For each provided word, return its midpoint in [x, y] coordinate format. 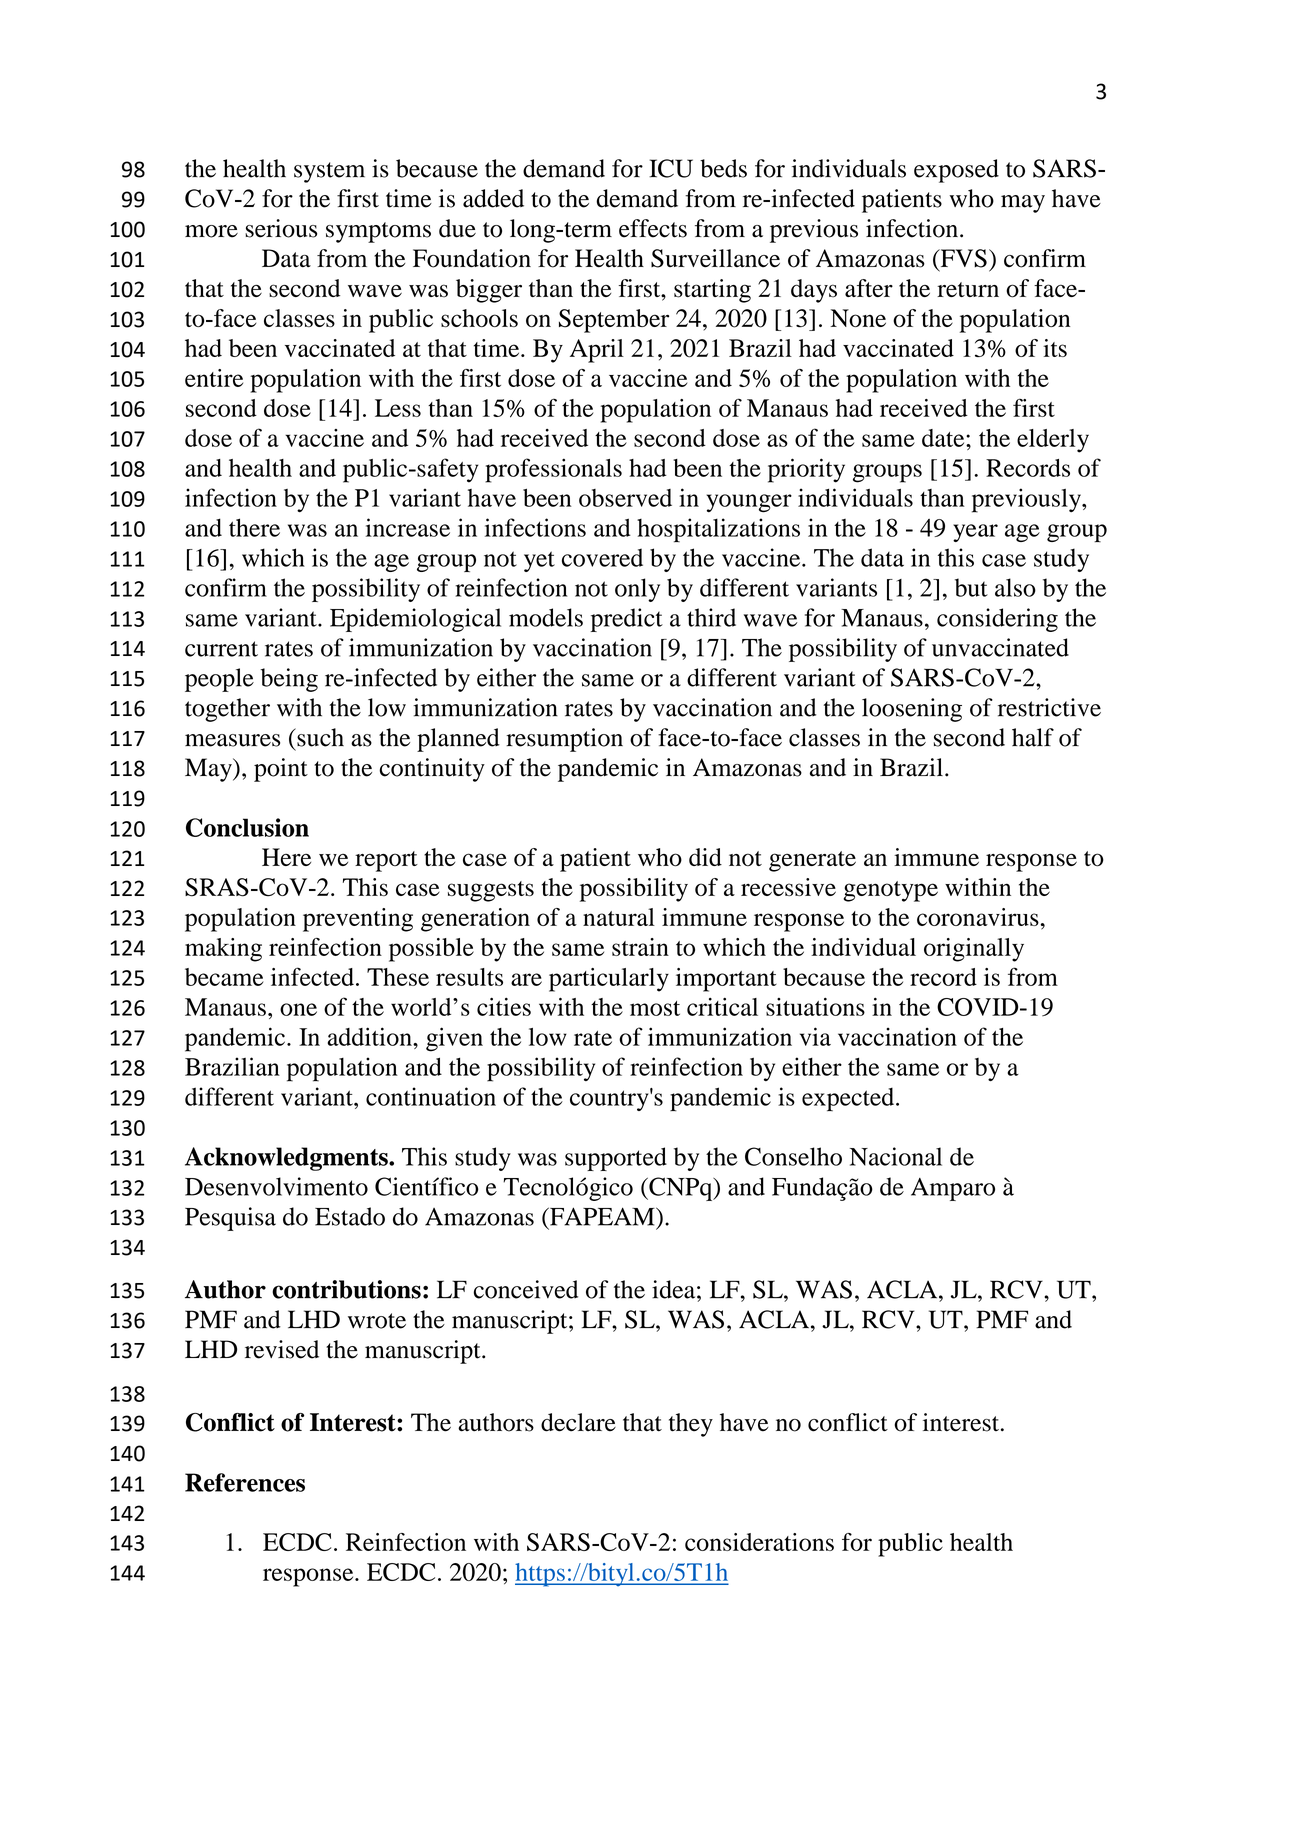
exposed [956, 171]
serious [281, 228]
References [245, 1482]
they [691, 1425]
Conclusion [247, 827]
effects [653, 228]
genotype [890, 891]
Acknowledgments [287, 1159]
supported [616, 1159]
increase [408, 527]
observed [625, 498]
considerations [759, 1542]
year [975, 533]
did [705, 857]
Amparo [953, 1189]
